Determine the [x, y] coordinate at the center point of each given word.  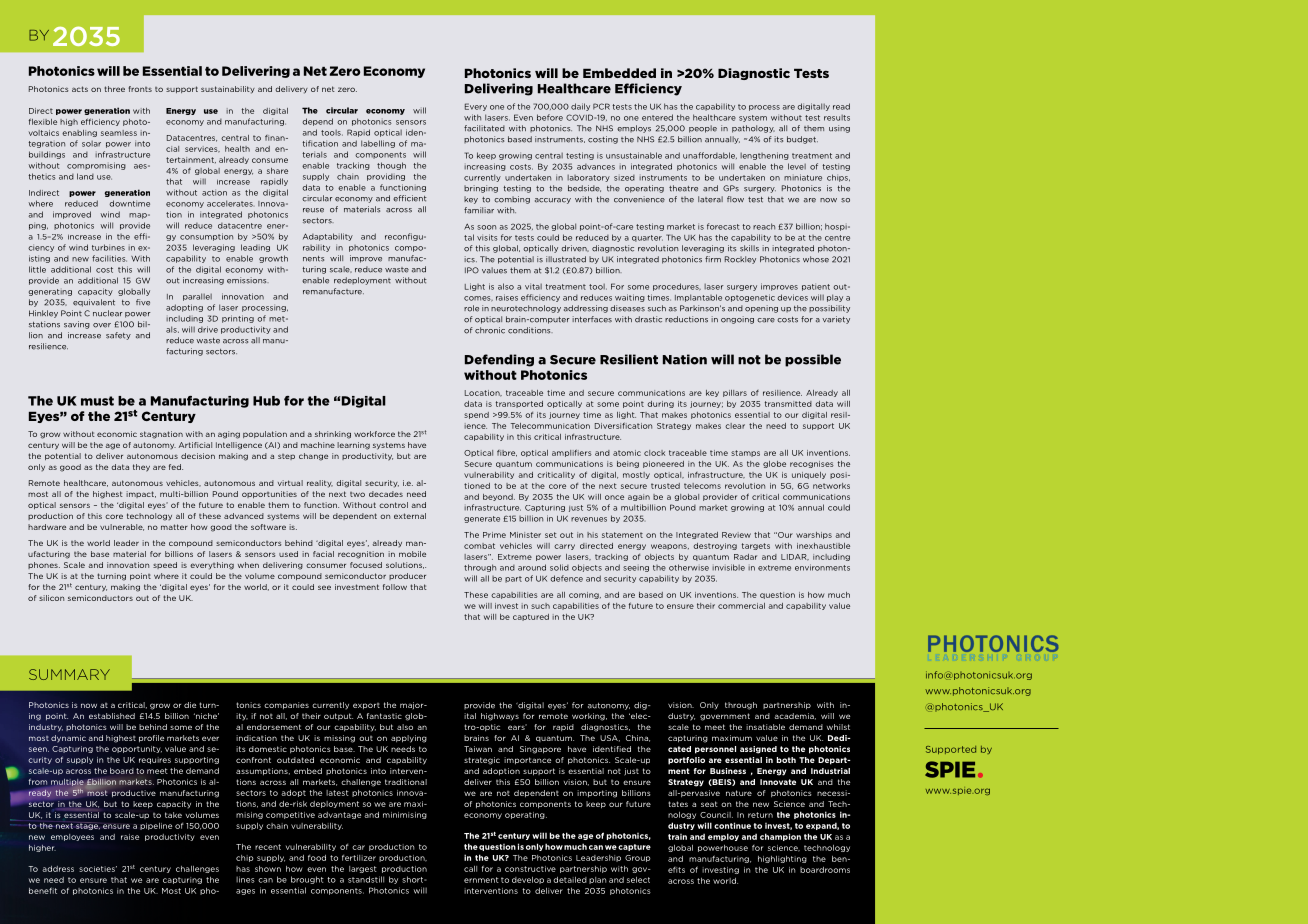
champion [780, 837]
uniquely [809, 475]
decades [386, 494]
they [141, 468]
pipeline [156, 826]
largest [363, 869]
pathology [753, 129]
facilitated [484, 128]
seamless [119, 133]
